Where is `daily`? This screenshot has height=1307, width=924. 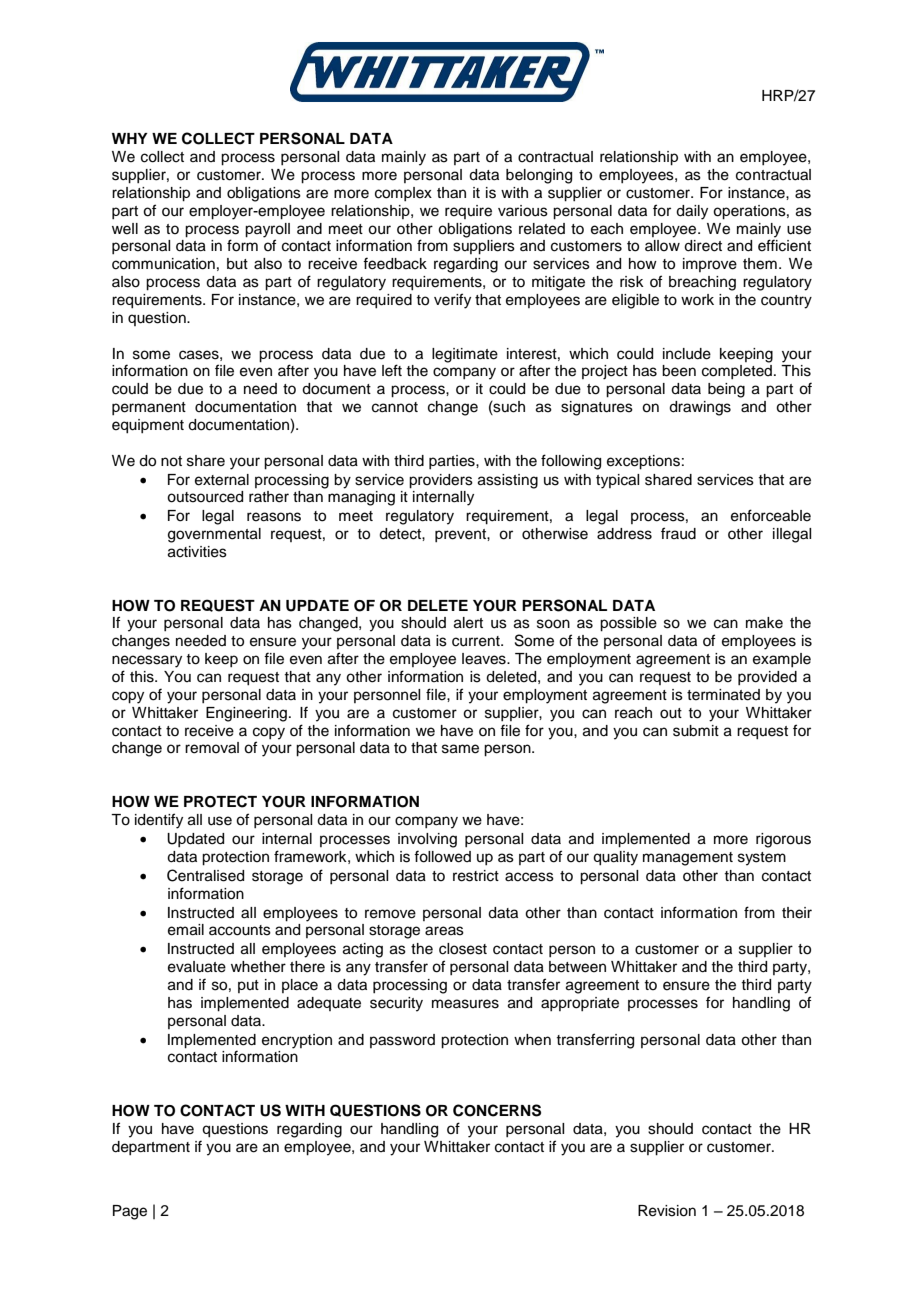
daily is located at coordinates (692, 212).
